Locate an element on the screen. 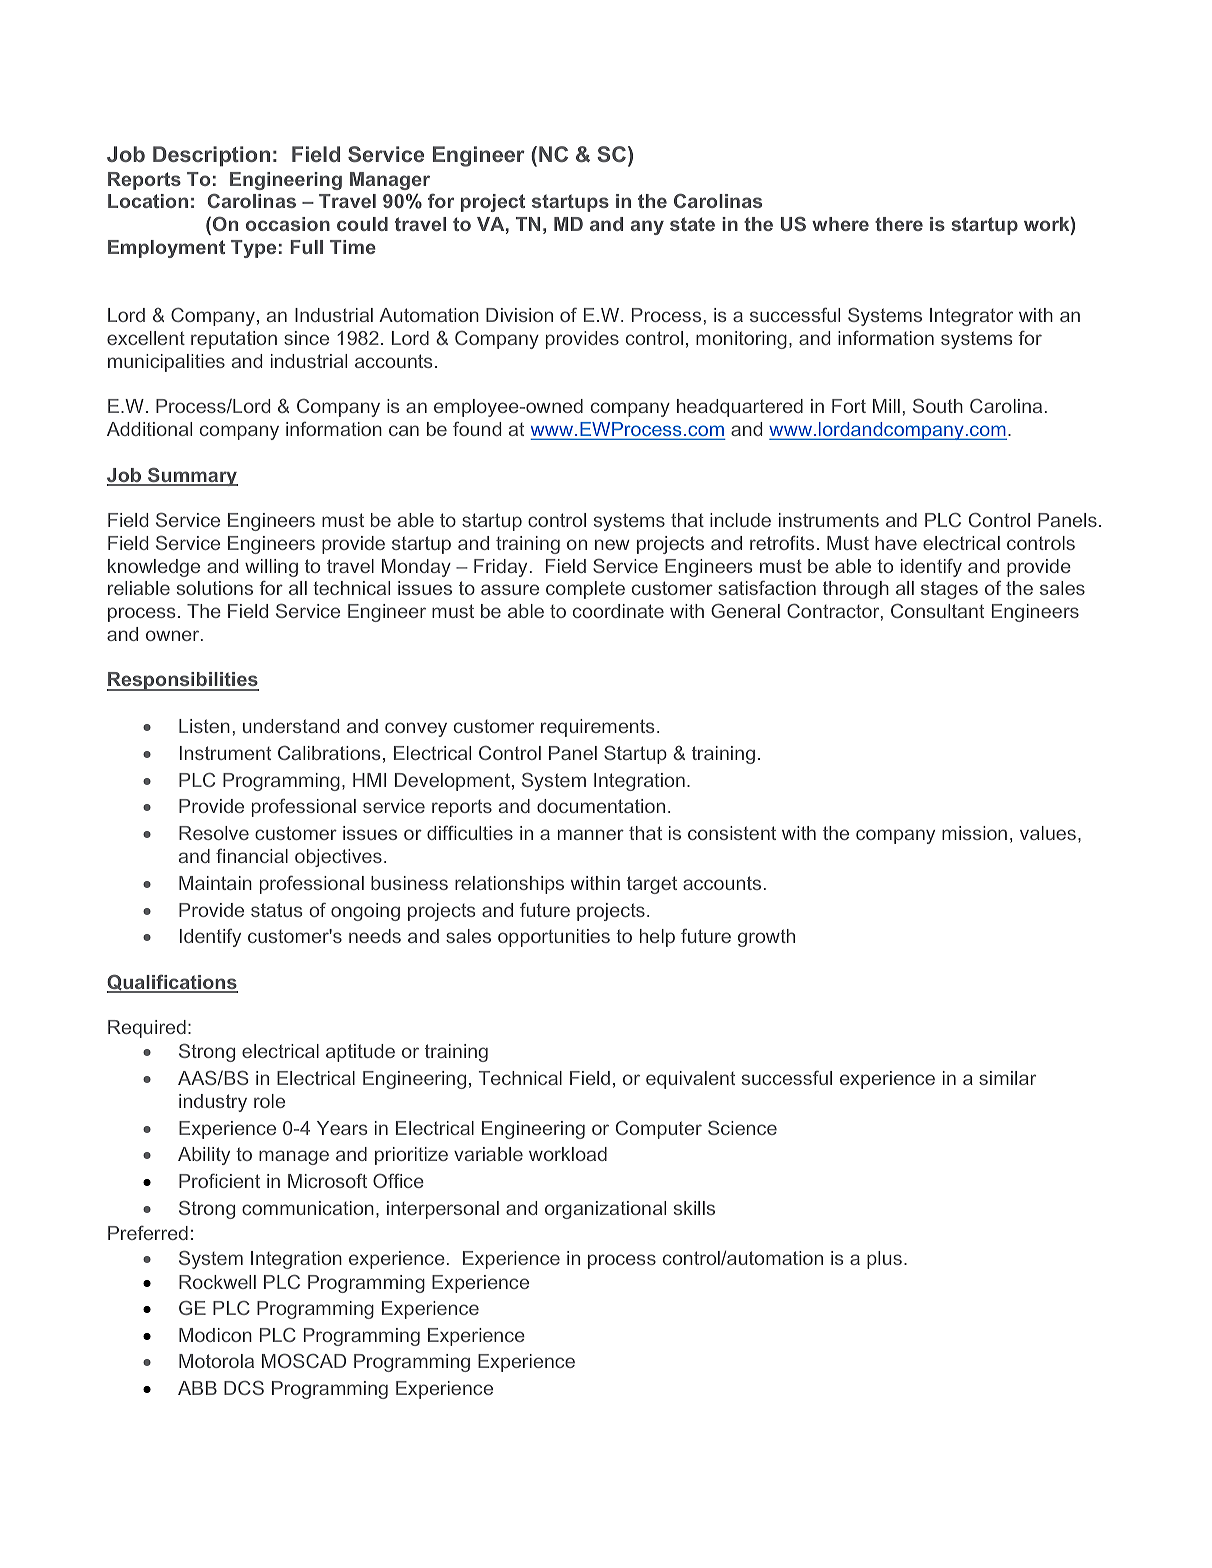  growth is located at coordinates (766, 938).
